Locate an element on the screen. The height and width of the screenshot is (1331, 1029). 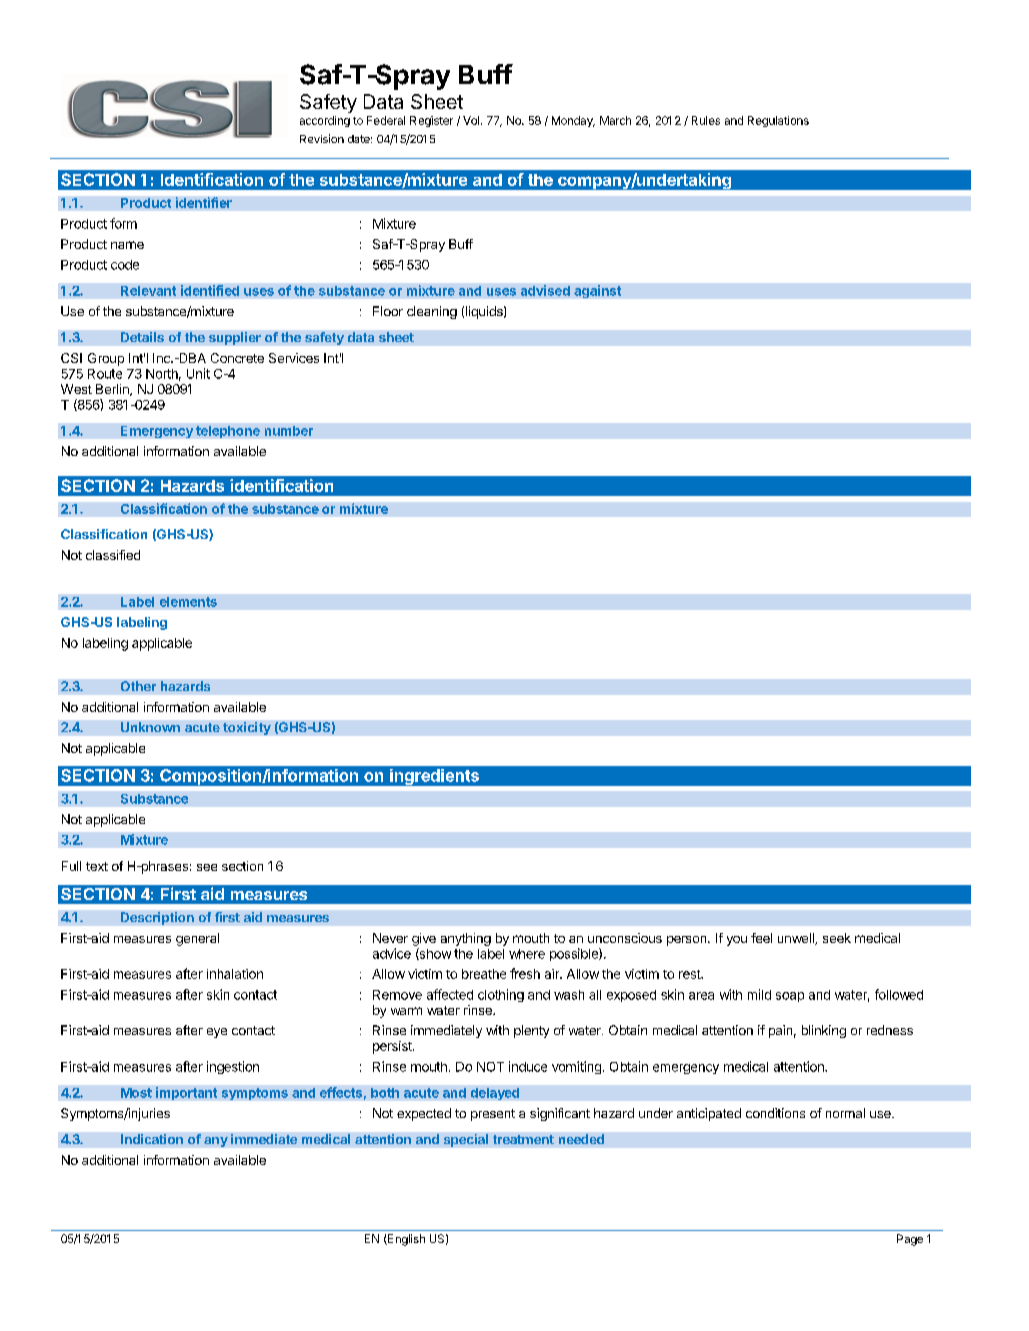
special is located at coordinates (466, 1140).
